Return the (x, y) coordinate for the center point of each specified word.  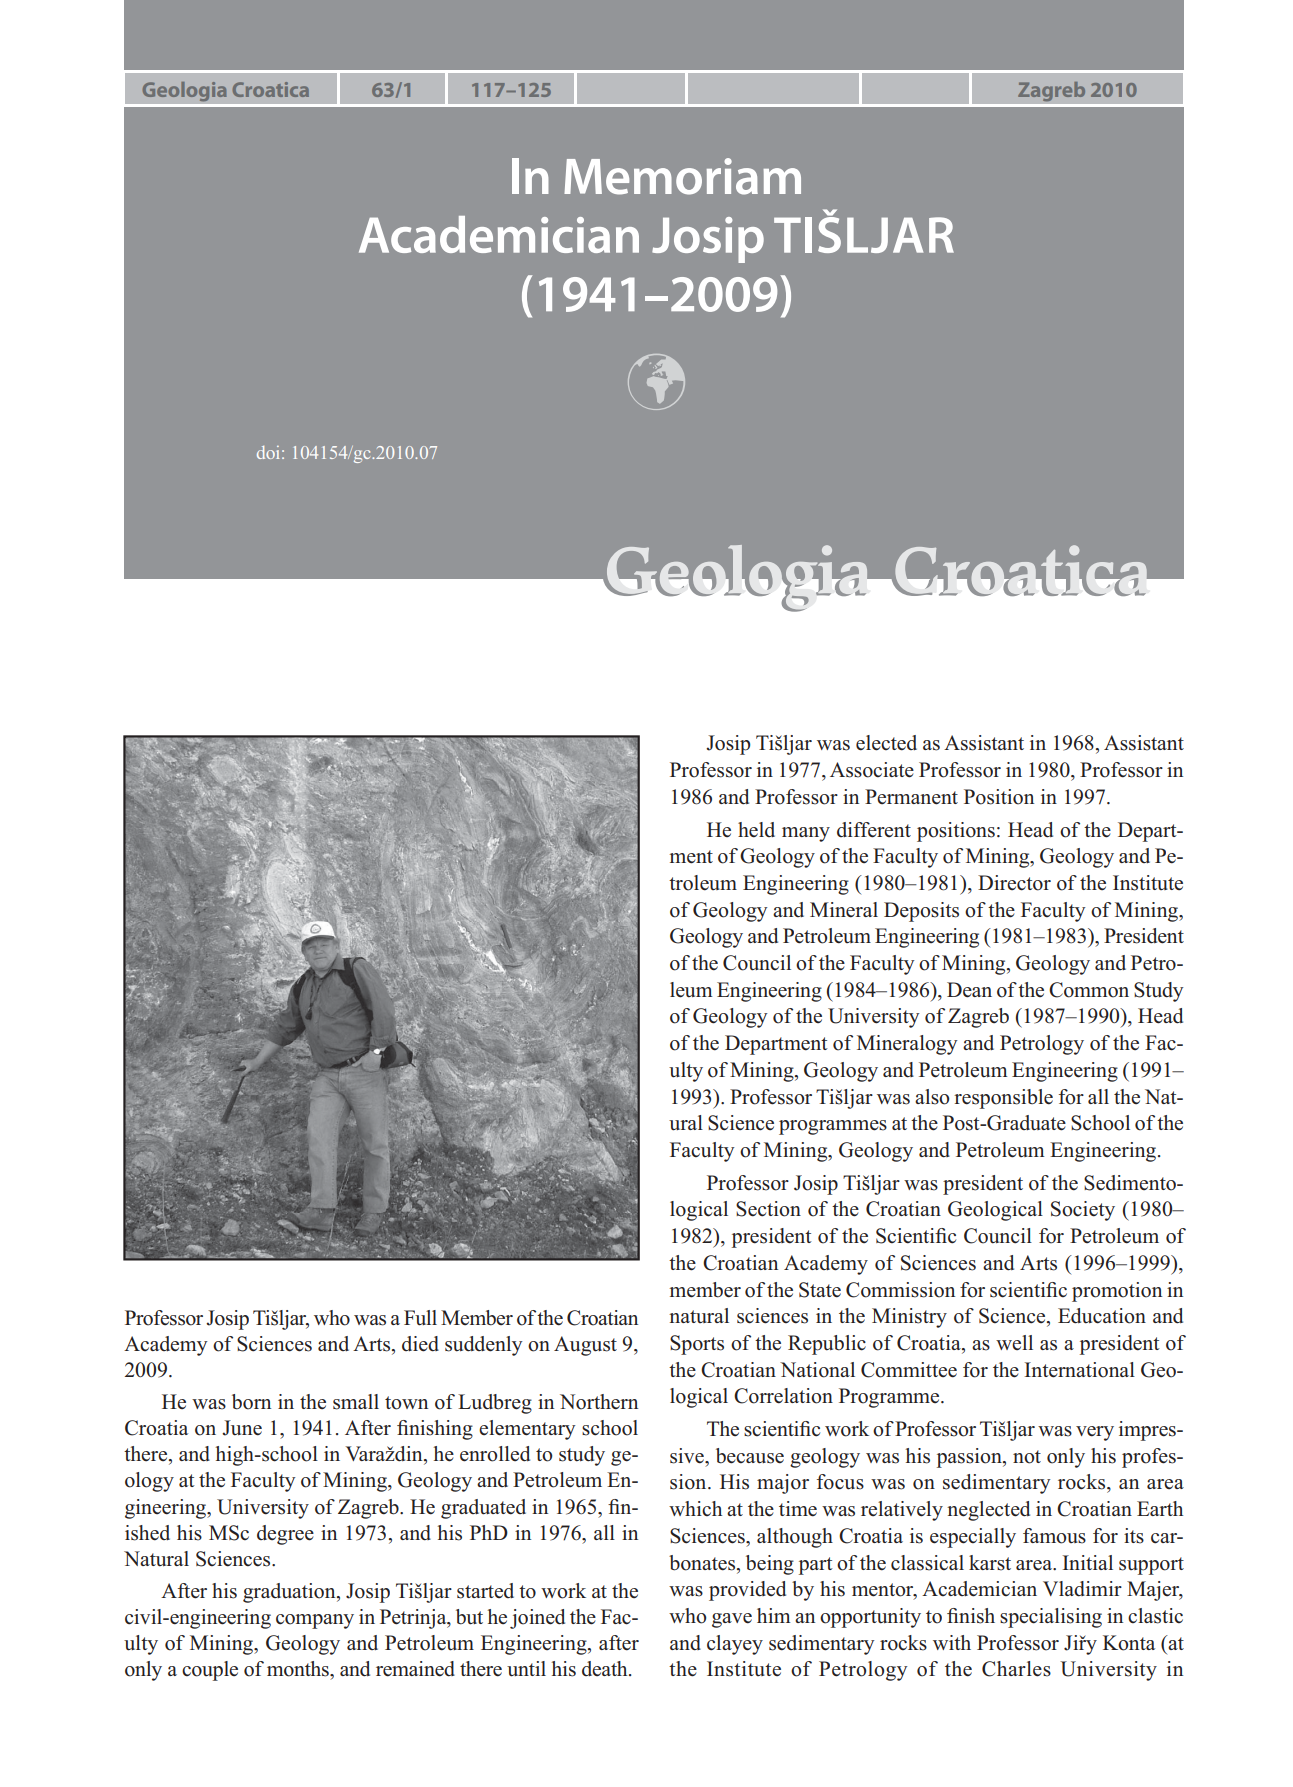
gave (732, 1620)
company (315, 1621)
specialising (1051, 1618)
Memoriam (682, 176)
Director (1014, 883)
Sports (697, 1345)
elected (886, 743)
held (756, 830)
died (420, 1344)
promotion (1117, 1292)
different (874, 830)
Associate (872, 770)
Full (420, 1318)
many (806, 834)
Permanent (911, 797)
